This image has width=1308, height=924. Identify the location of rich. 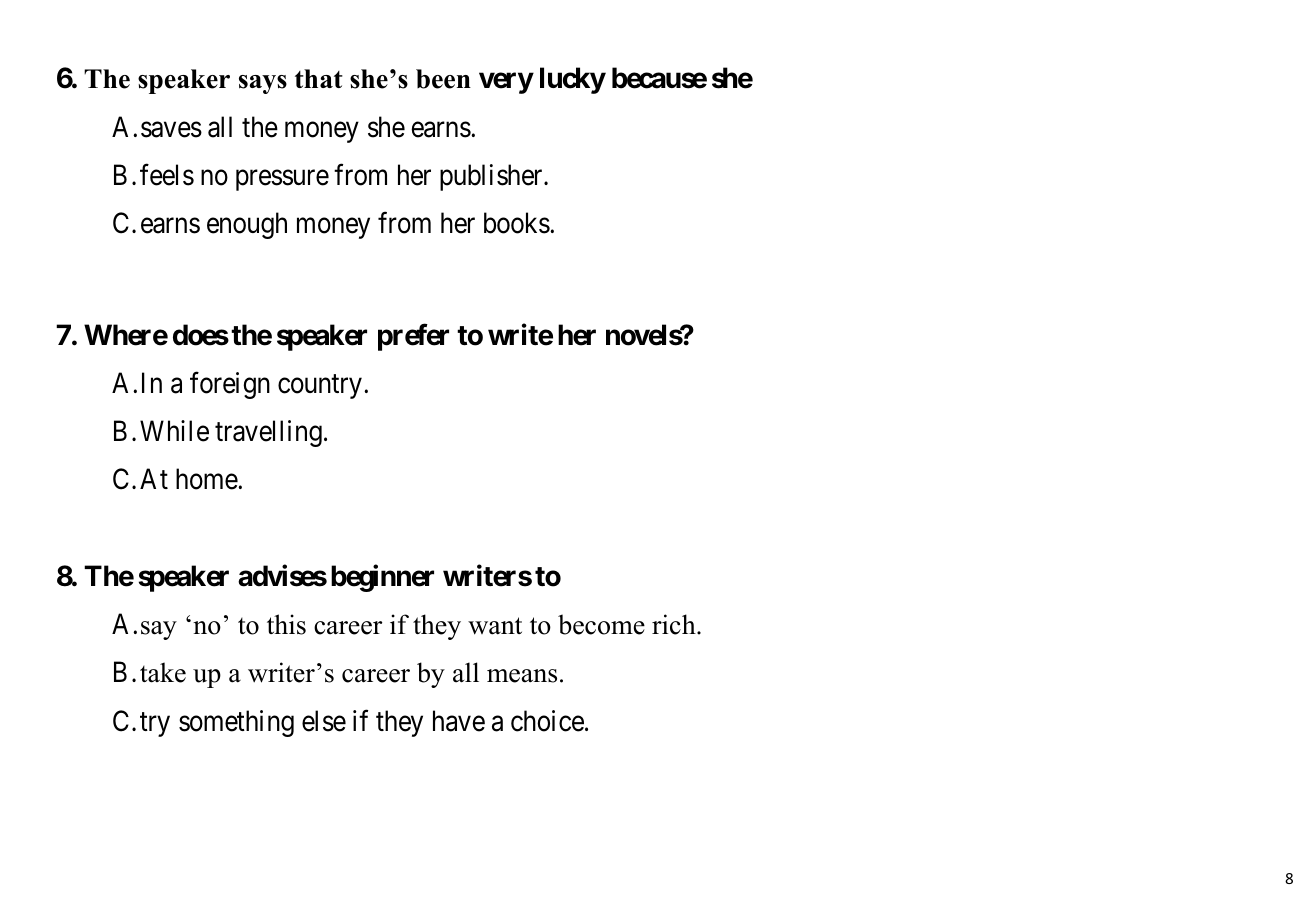
(675, 624).
